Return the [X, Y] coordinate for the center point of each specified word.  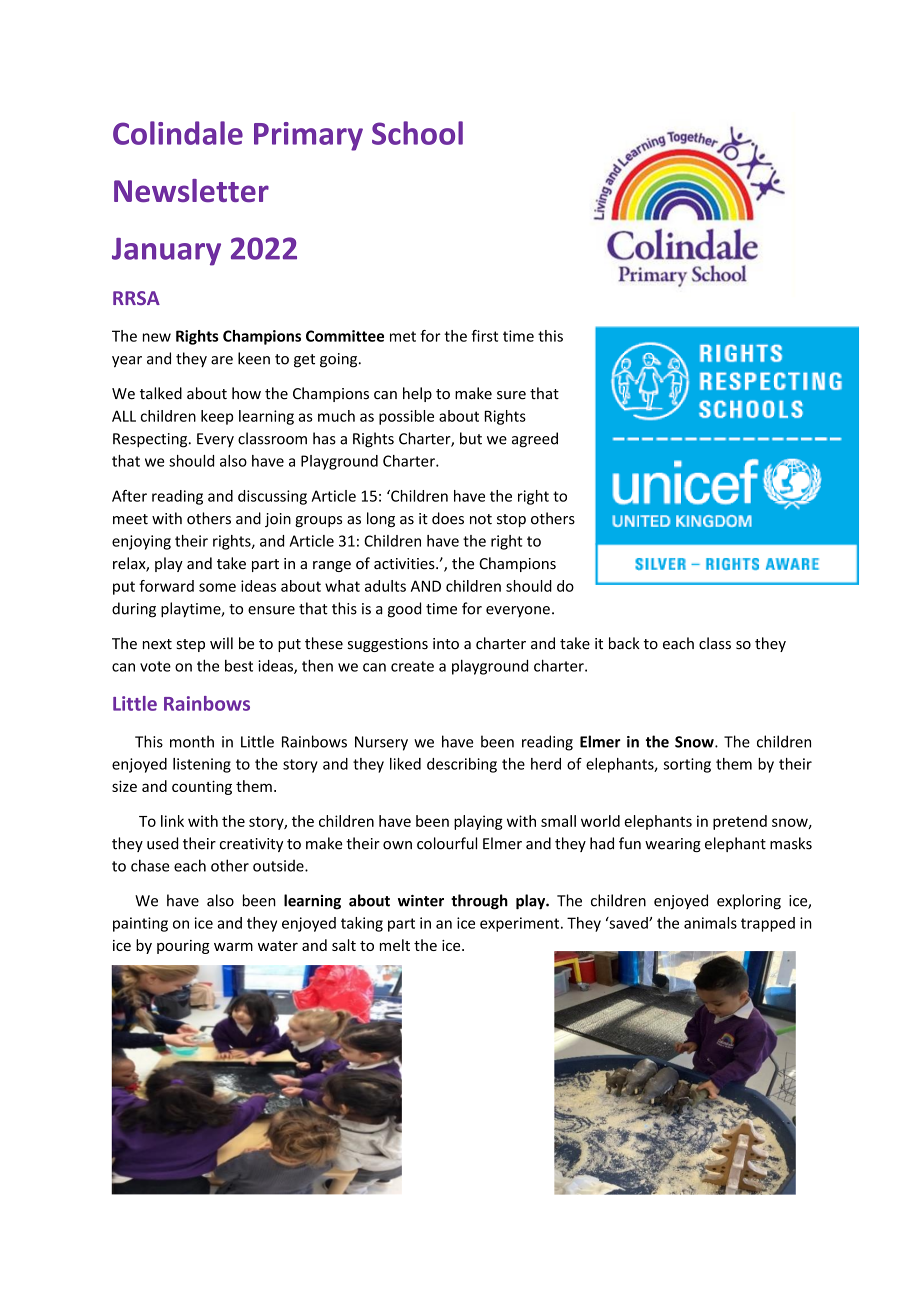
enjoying [141, 542]
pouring [183, 947]
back [624, 643]
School [417, 133]
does [448, 518]
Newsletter [191, 190]
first [484, 336]
